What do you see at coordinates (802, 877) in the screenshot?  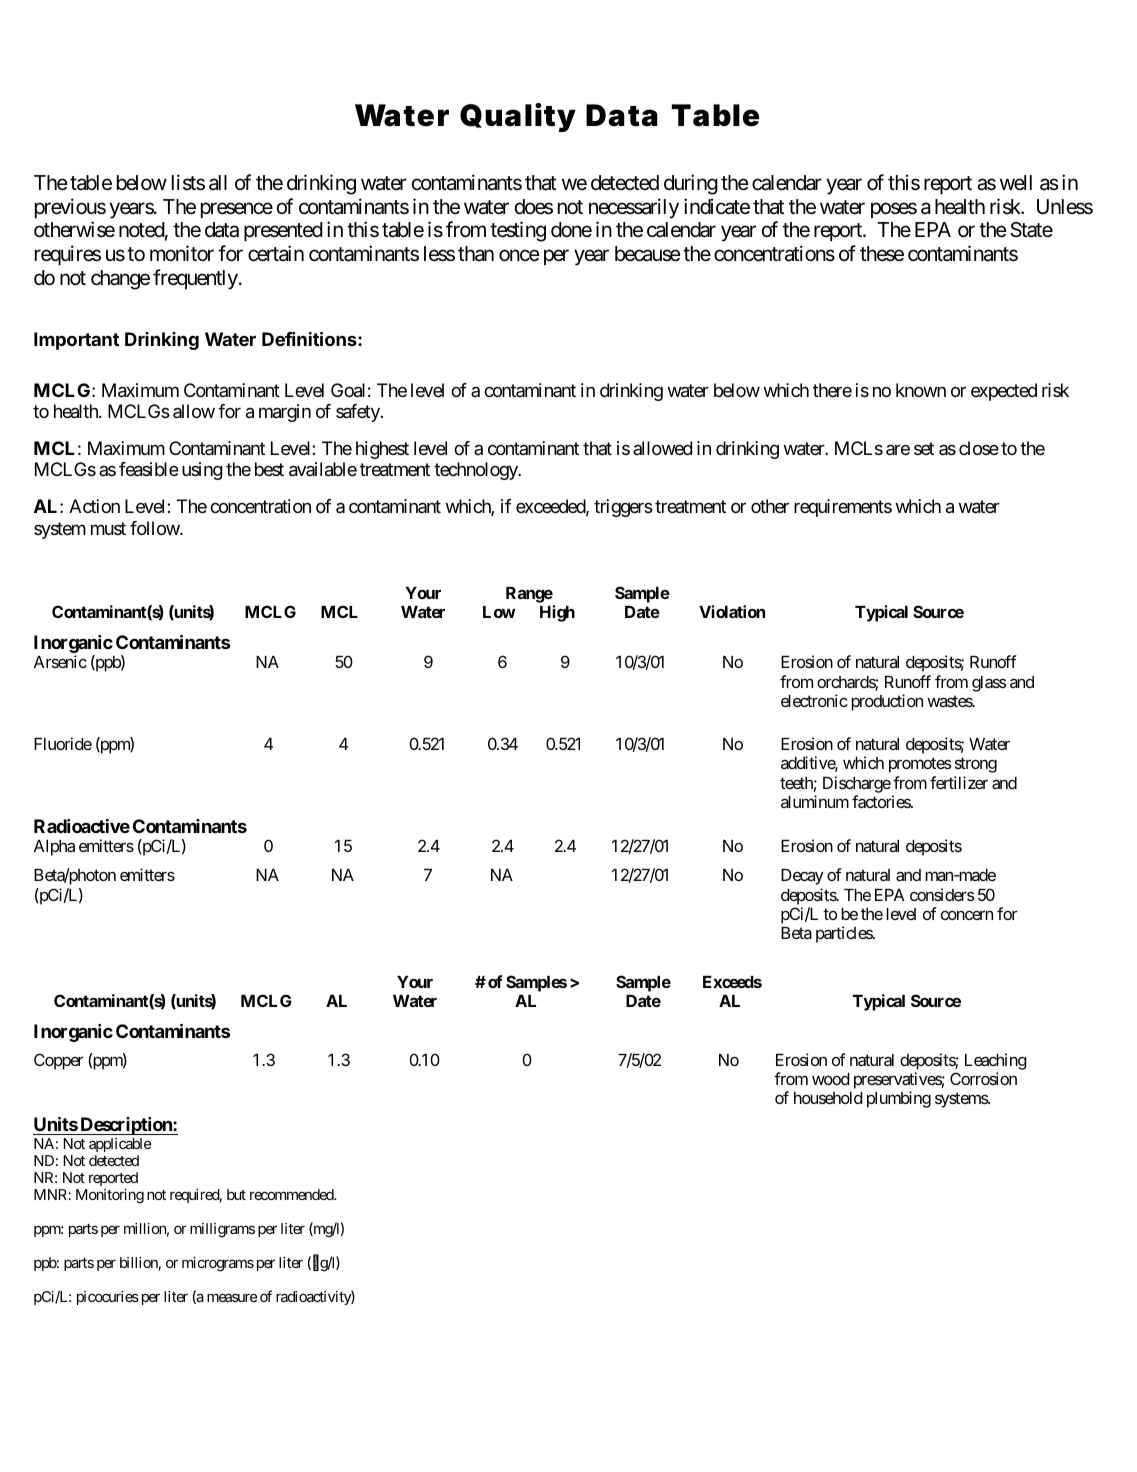 I see `Decay` at bounding box center [802, 877].
